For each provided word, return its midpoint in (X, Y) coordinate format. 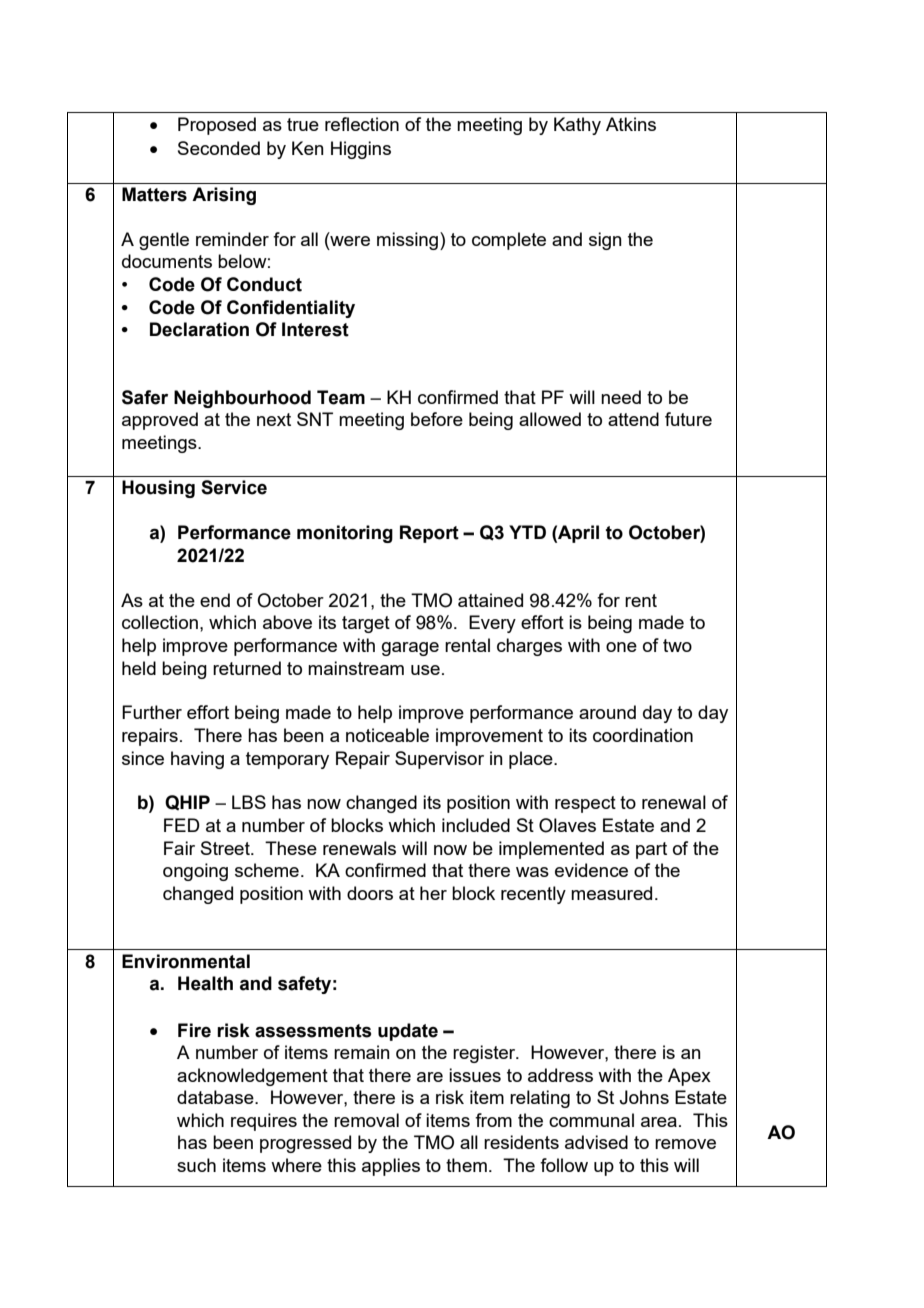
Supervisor (439, 760)
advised (596, 1142)
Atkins (631, 124)
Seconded (219, 148)
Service (234, 487)
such (196, 1165)
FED (182, 825)
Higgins (361, 150)
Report (429, 534)
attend (633, 419)
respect (585, 804)
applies (391, 1167)
